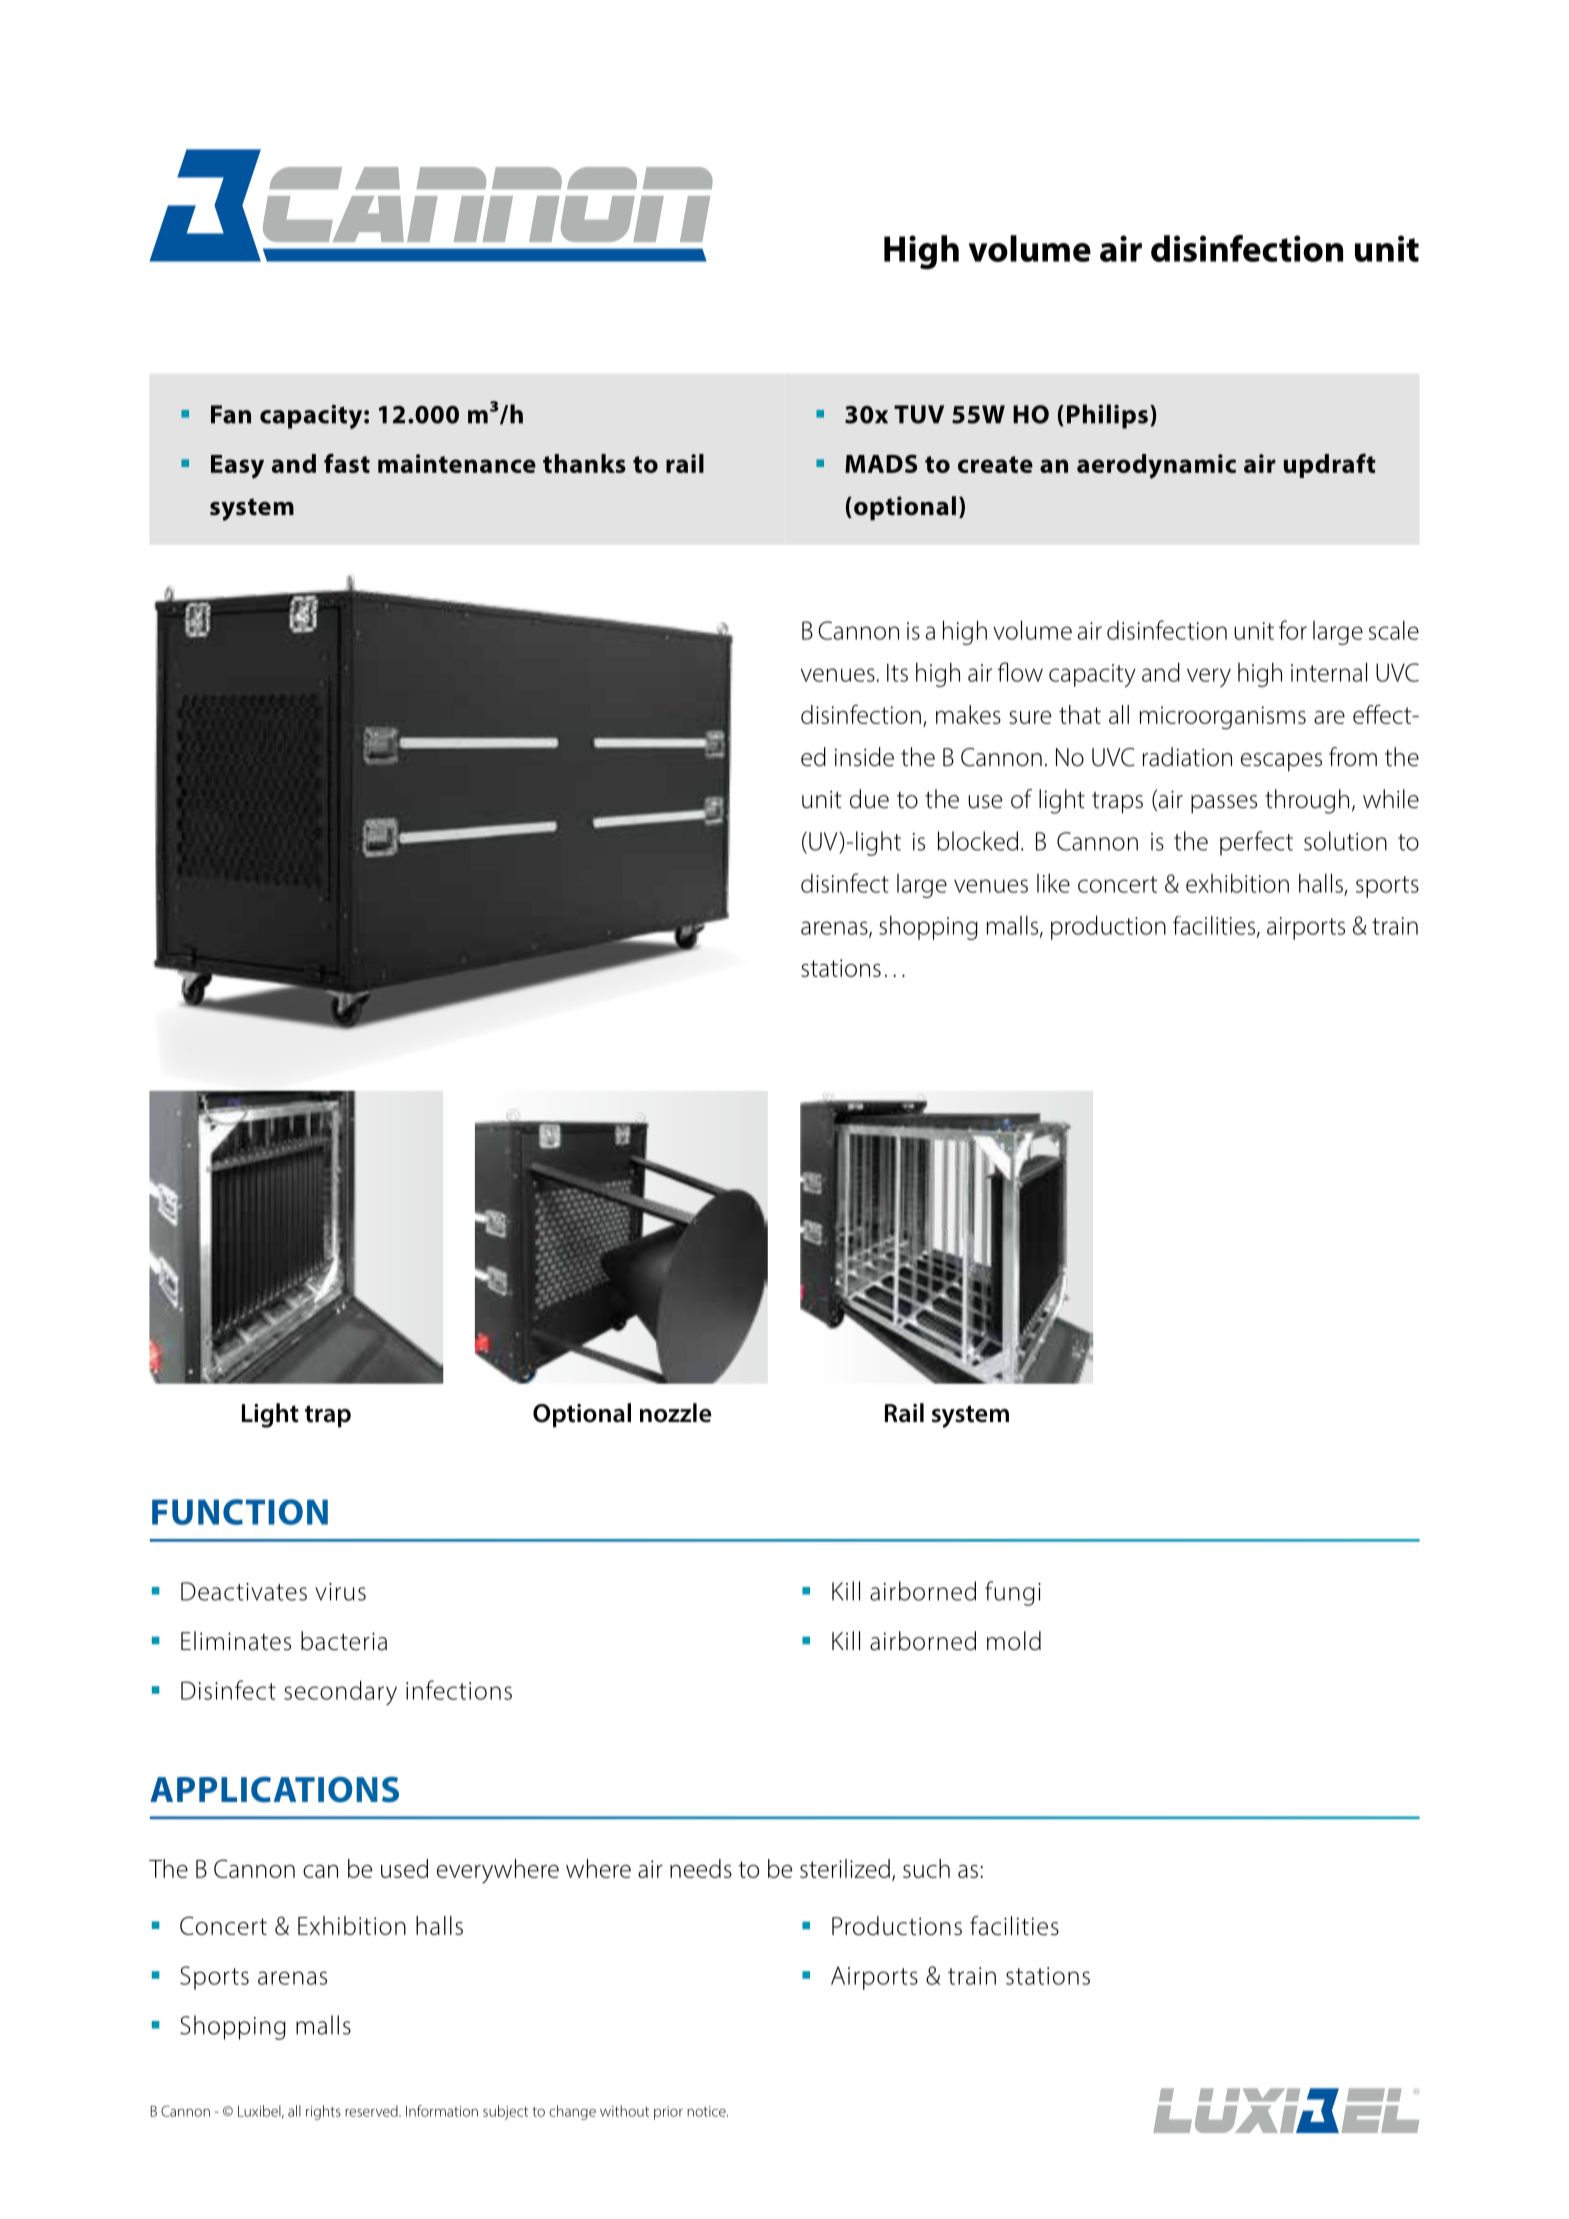  What do you see at coordinates (869, 799) in the screenshot?
I see `due` at bounding box center [869, 799].
